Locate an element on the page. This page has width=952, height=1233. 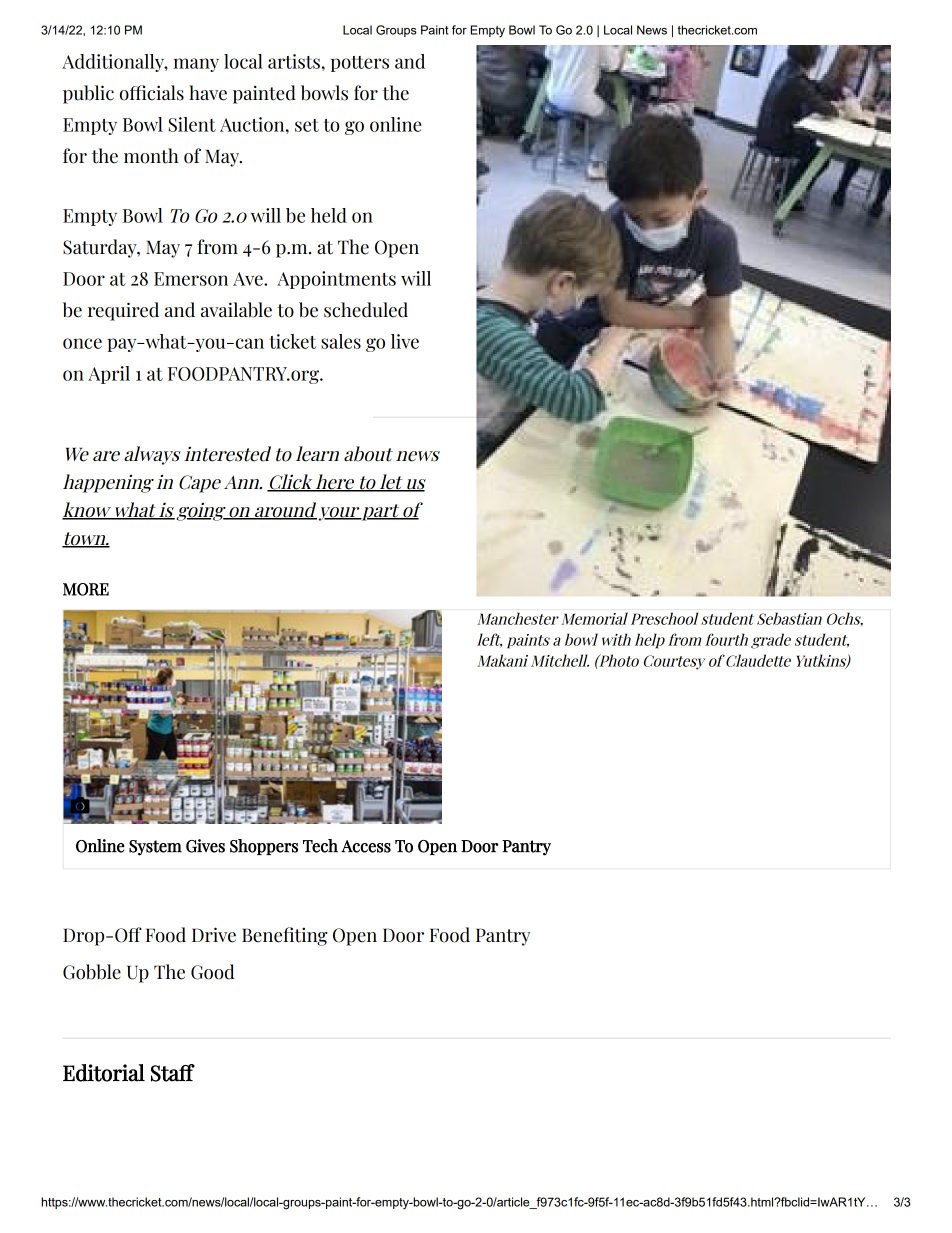
potters is located at coordinates (360, 64).
